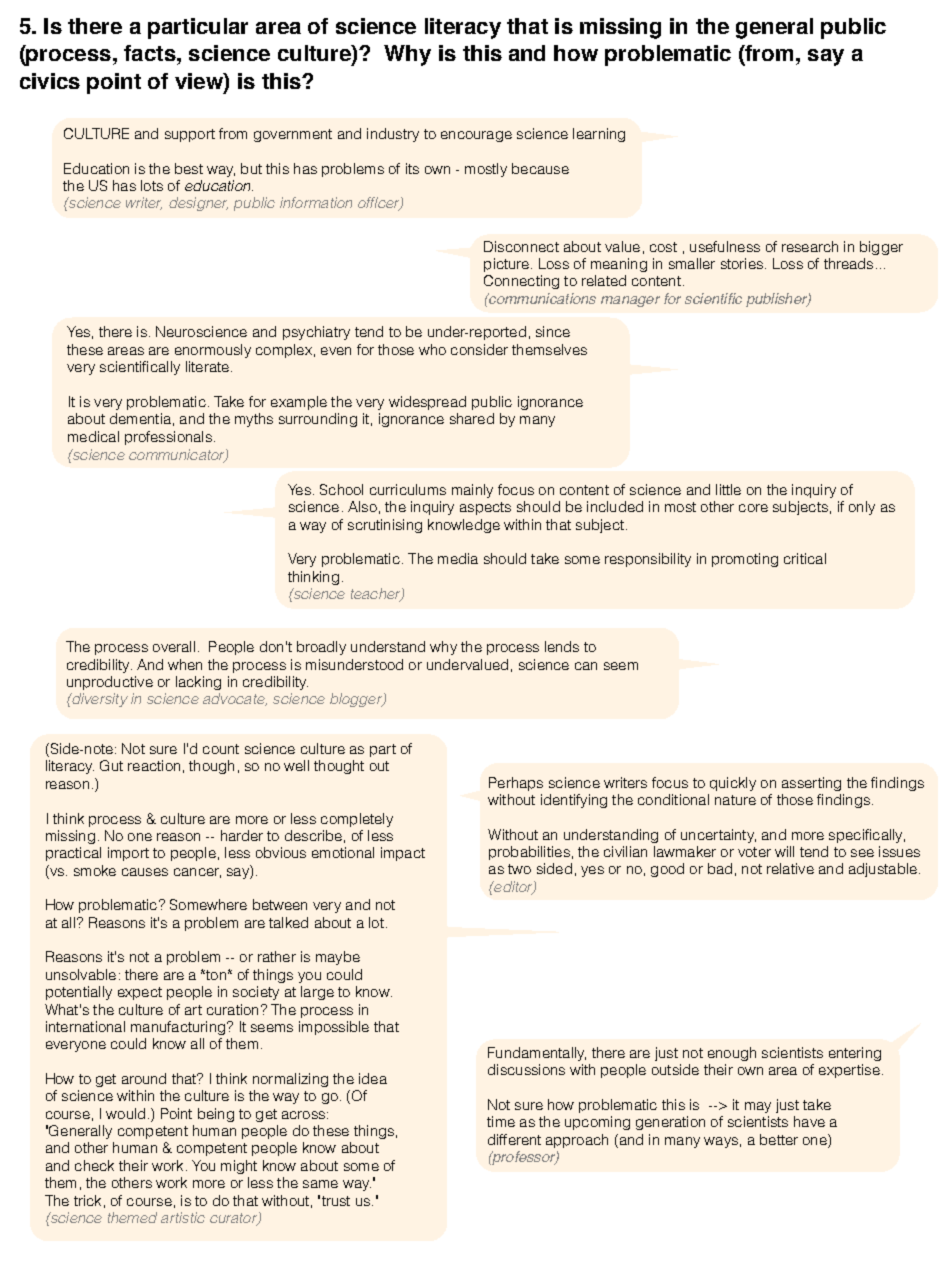  Describe the element at coordinates (168, 438) in the page. I see `professionals` at that location.
